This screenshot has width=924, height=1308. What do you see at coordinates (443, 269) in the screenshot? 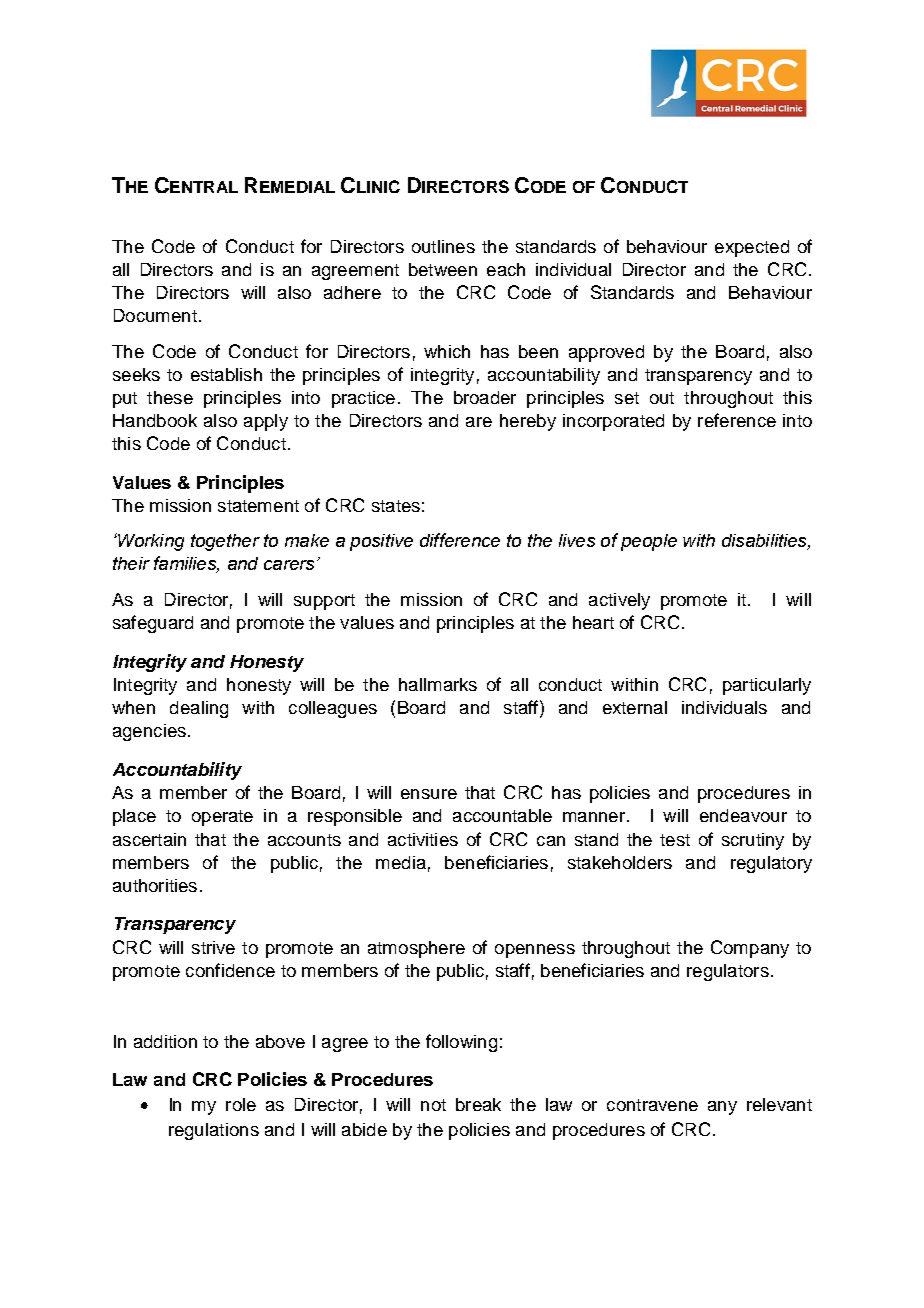
I see `between` at bounding box center [443, 269].
